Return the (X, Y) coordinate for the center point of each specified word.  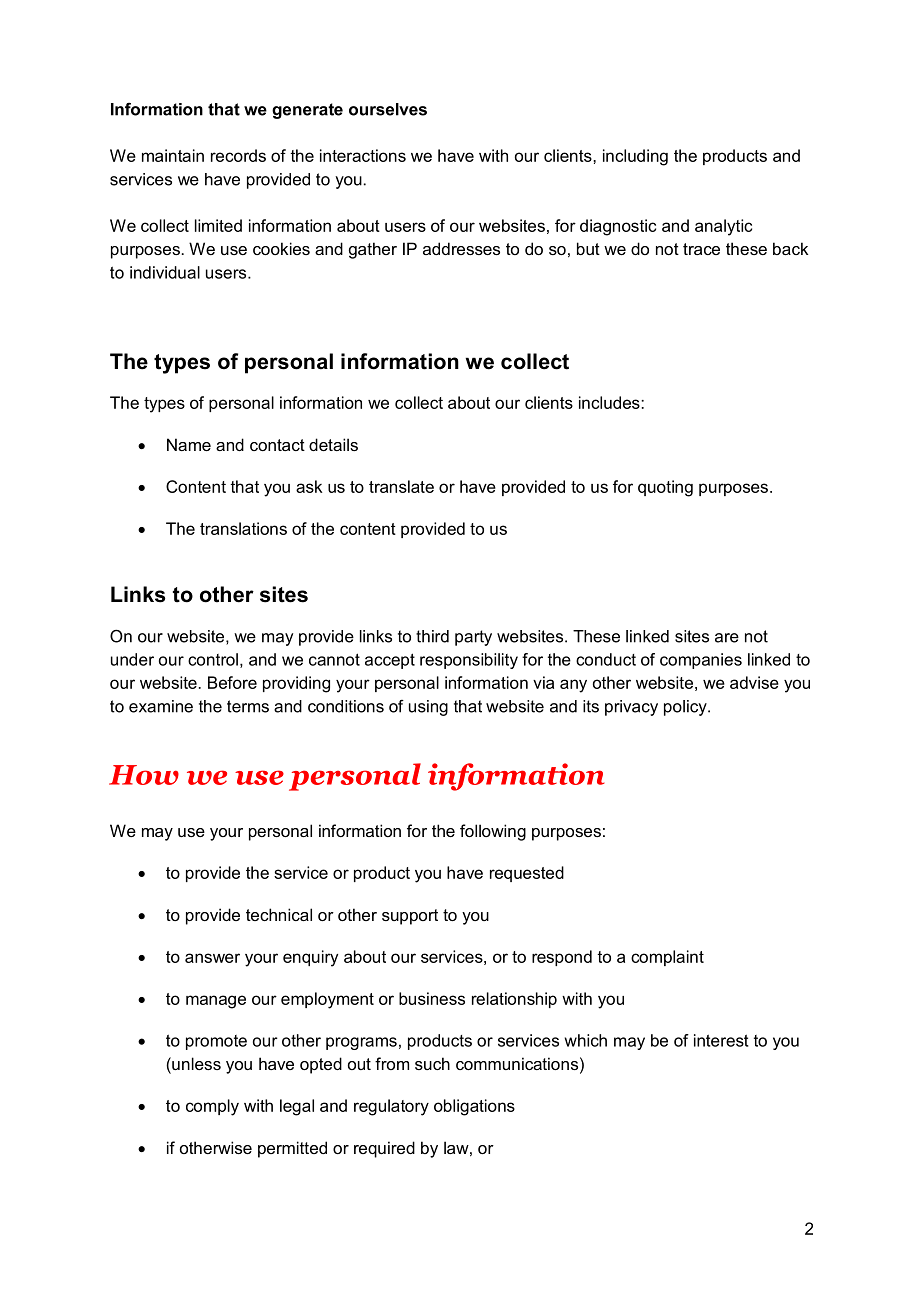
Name (189, 444)
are (727, 638)
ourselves (388, 109)
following (493, 832)
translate (401, 486)
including (635, 157)
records (238, 155)
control (213, 659)
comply (212, 1107)
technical (279, 914)
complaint (667, 958)
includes (610, 402)
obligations (474, 1107)
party (473, 638)
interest (721, 1040)
